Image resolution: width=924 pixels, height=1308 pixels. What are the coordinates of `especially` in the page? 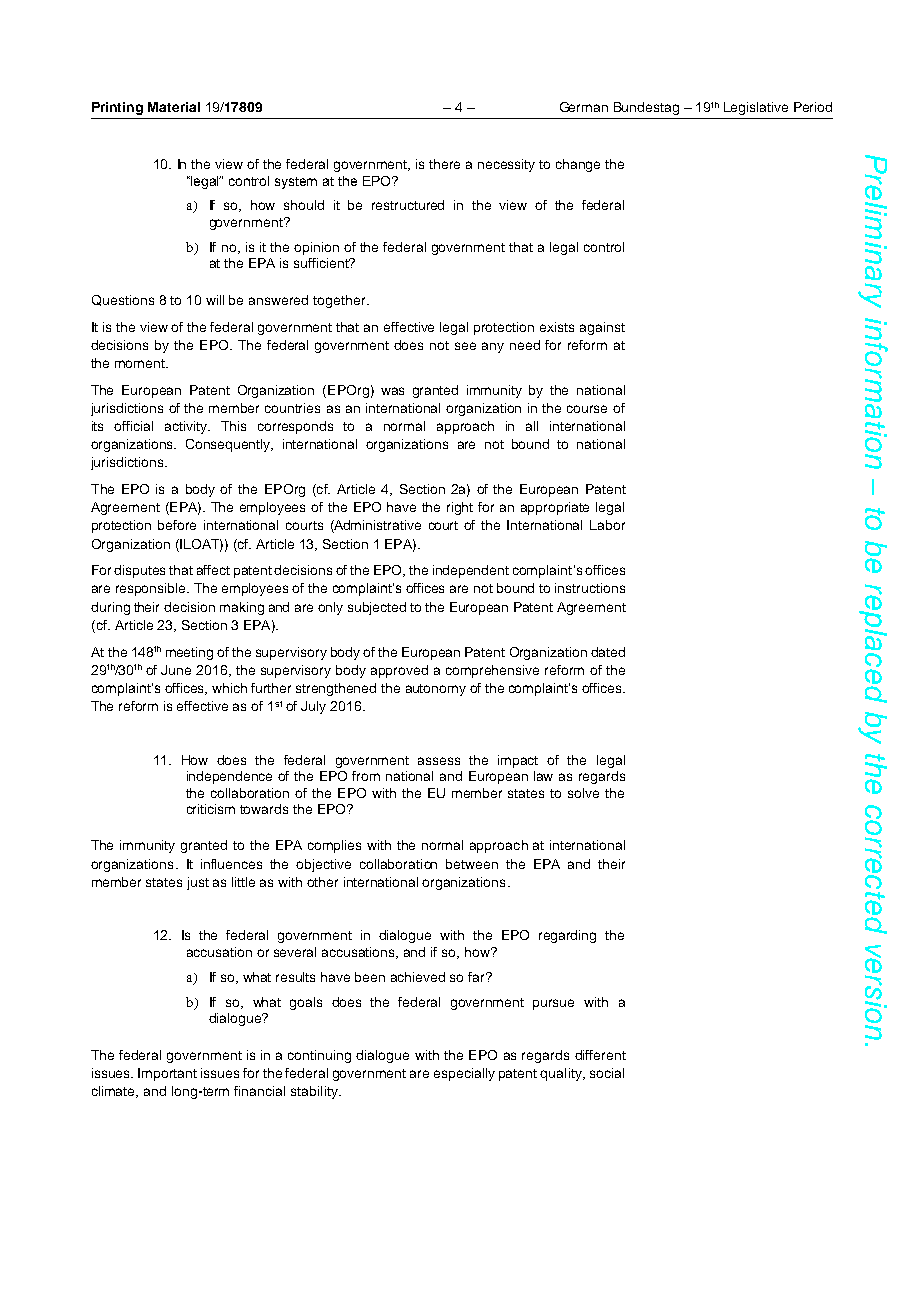 It's located at (464, 1074).
